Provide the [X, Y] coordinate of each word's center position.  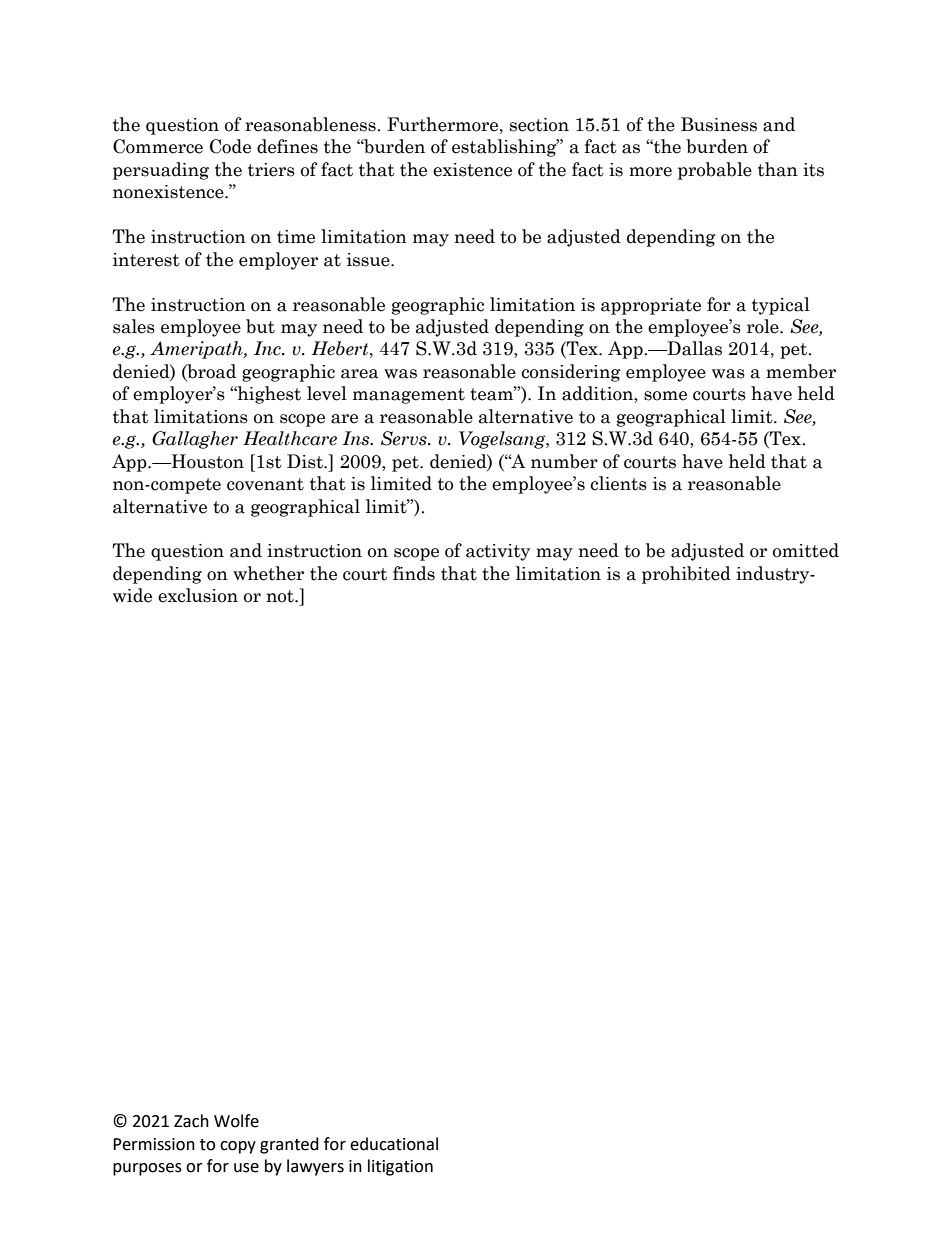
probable [715, 171]
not [281, 596]
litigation [400, 1167]
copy [238, 1147]
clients [618, 483]
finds [414, 573]
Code [230, 146]
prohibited [686, 575]
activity [498, 552]
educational [394, 1144]
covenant [265, 484]
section [539, 125]
